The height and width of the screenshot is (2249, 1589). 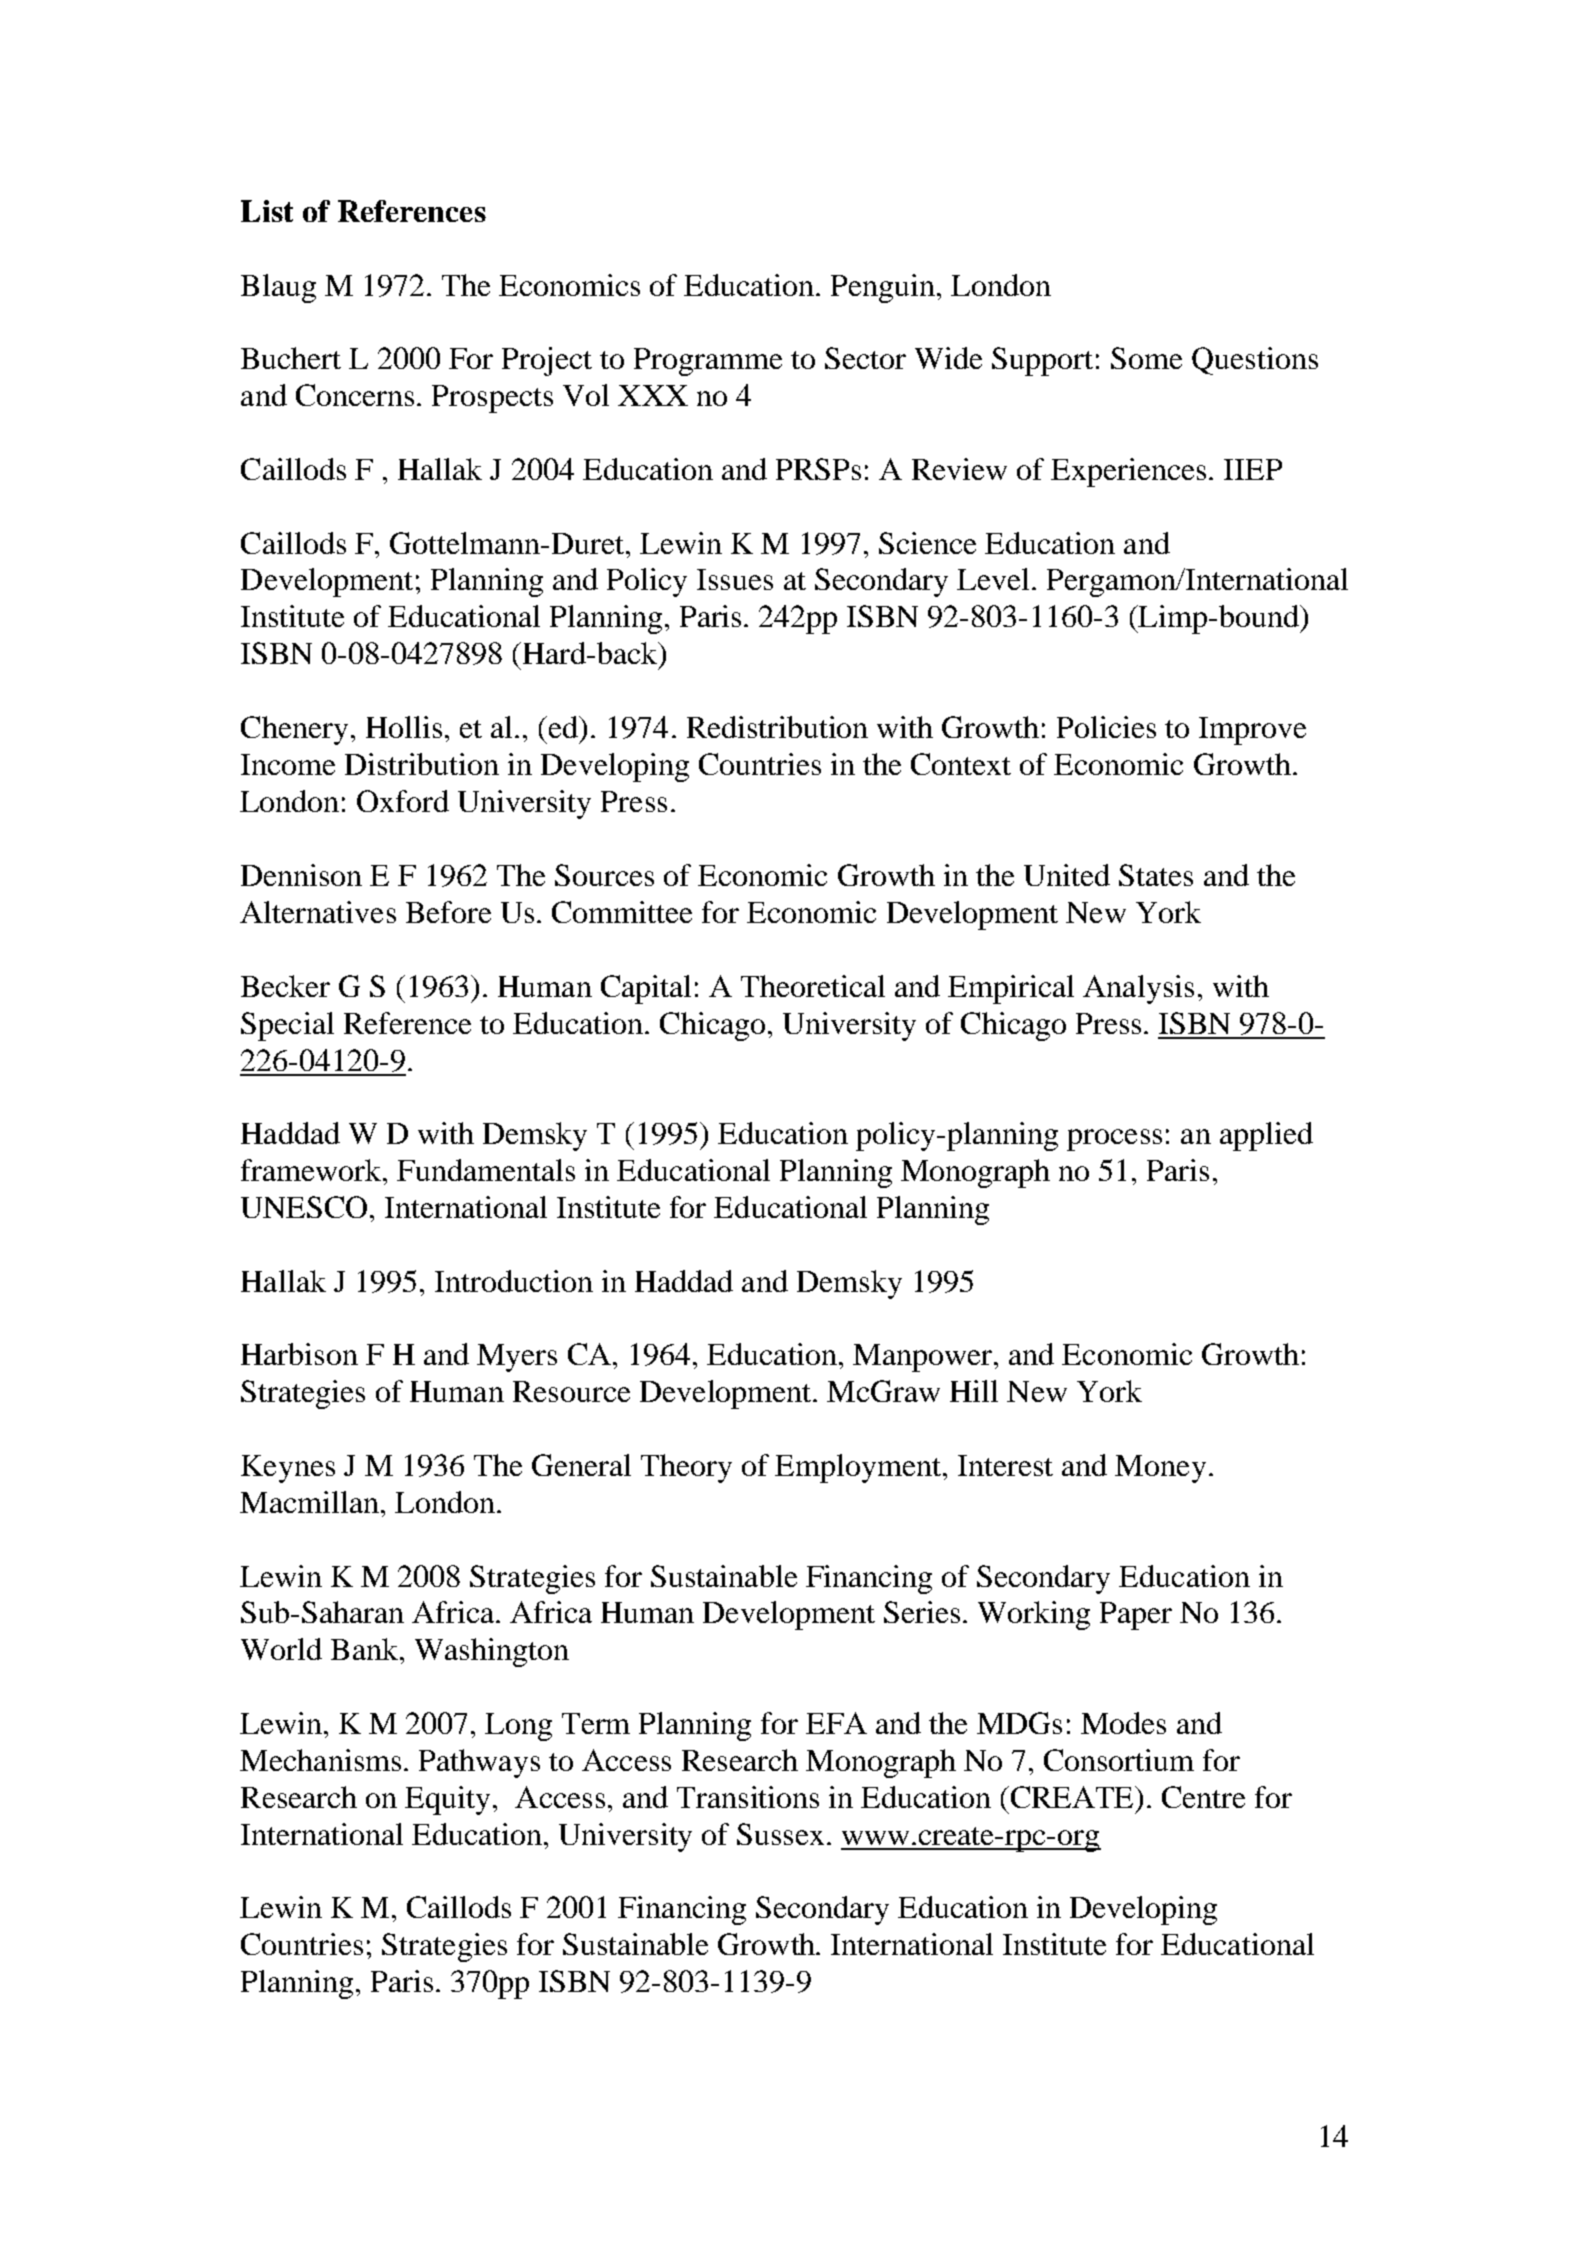 I want to click on Some, so click(x=1146, y=358).
